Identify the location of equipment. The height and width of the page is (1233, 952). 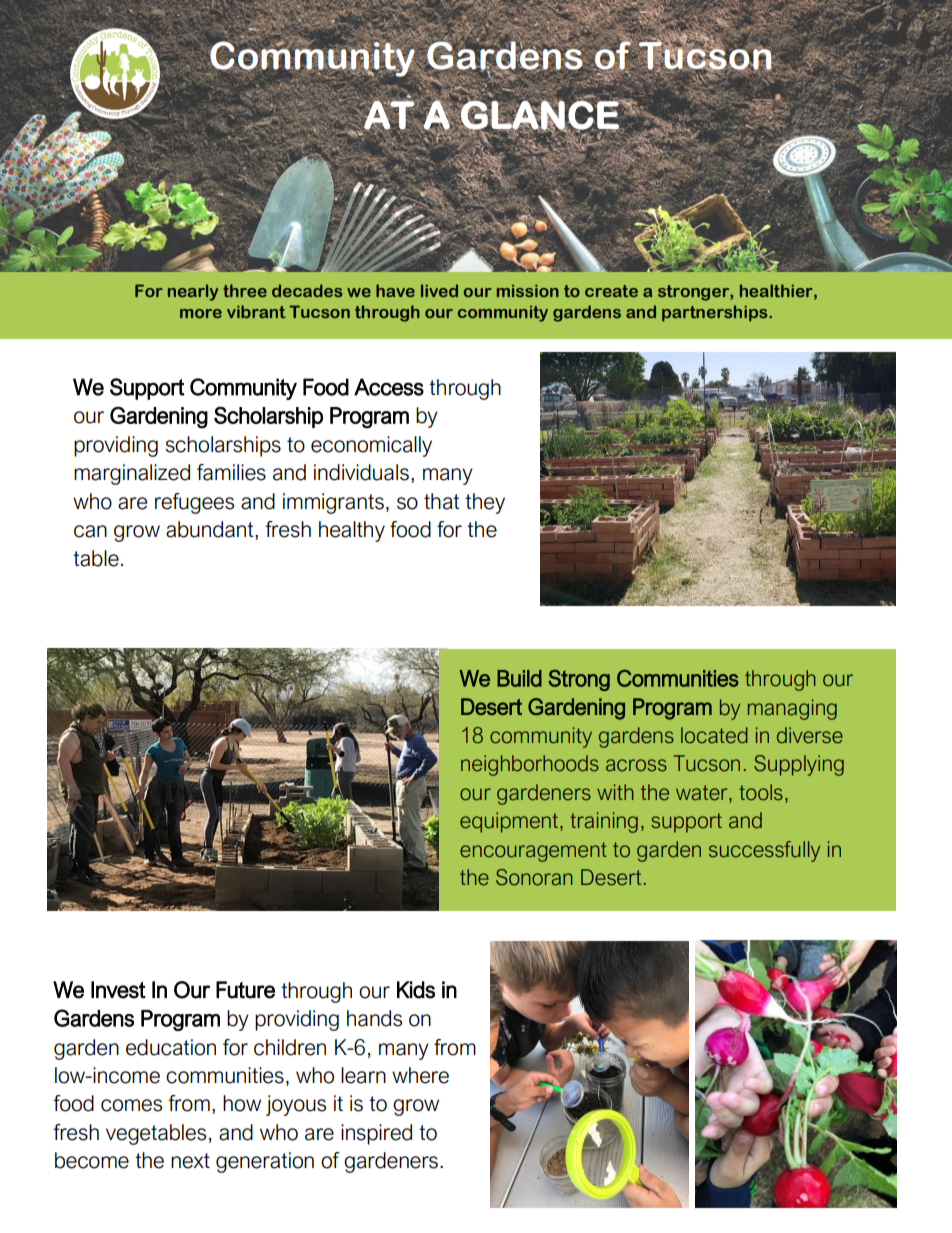
(509, 822).
